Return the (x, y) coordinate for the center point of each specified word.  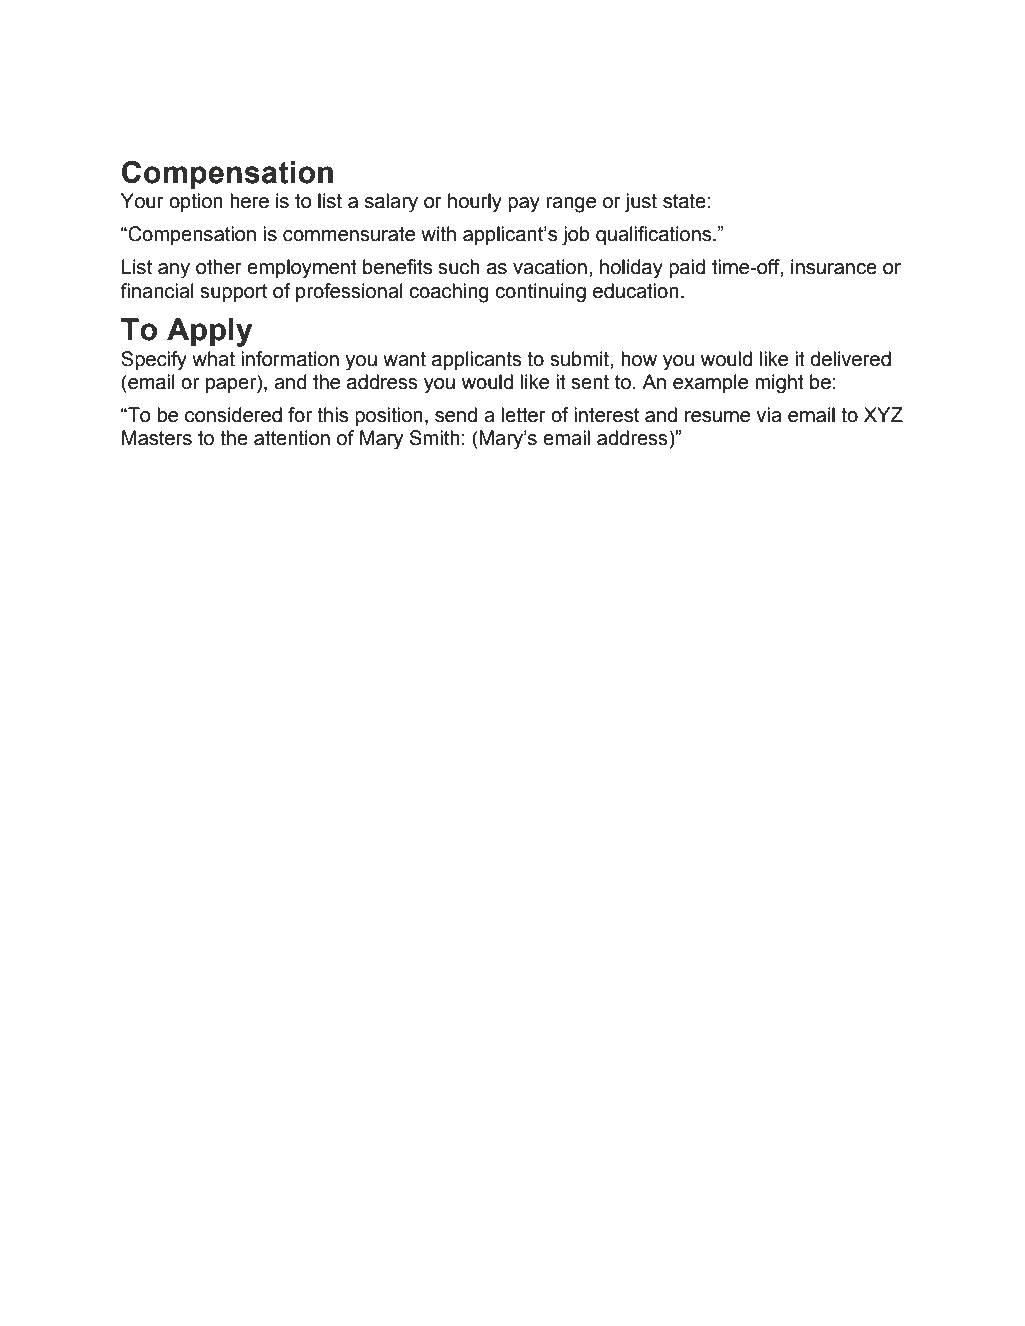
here (249, 201)
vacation (550, 267)
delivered (850, 359)
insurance (834, 267)
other (219, 267)
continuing (540, 293)
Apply (210, 332)
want (404, 359)
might (779, 384)
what (213, 359)
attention (292, 438)
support (233, 293)
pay (524, 205)
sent (590, 382)
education (636, 291)
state (684, 201)
